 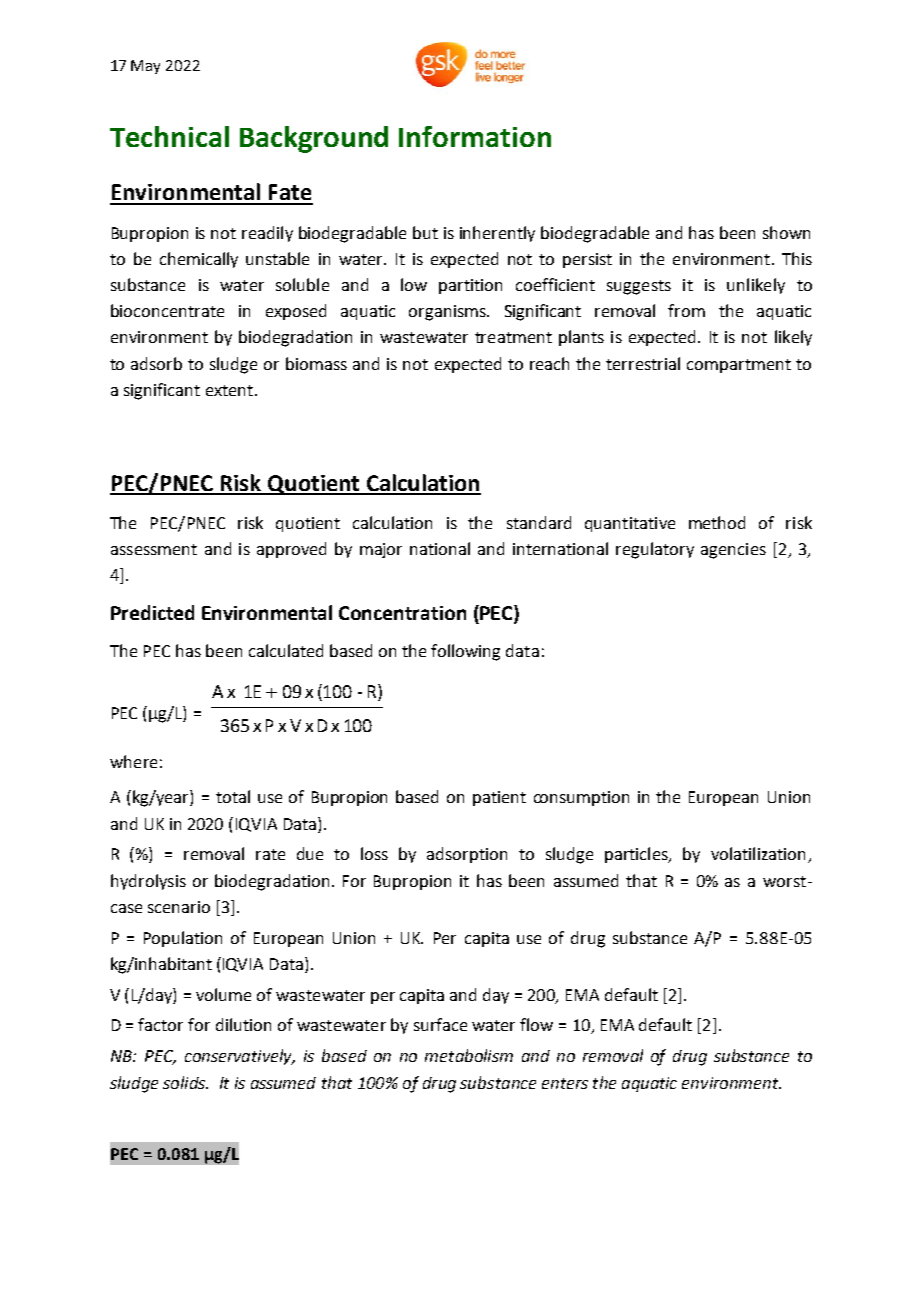 I want to click on agencies, so click(x=733, y=551).
